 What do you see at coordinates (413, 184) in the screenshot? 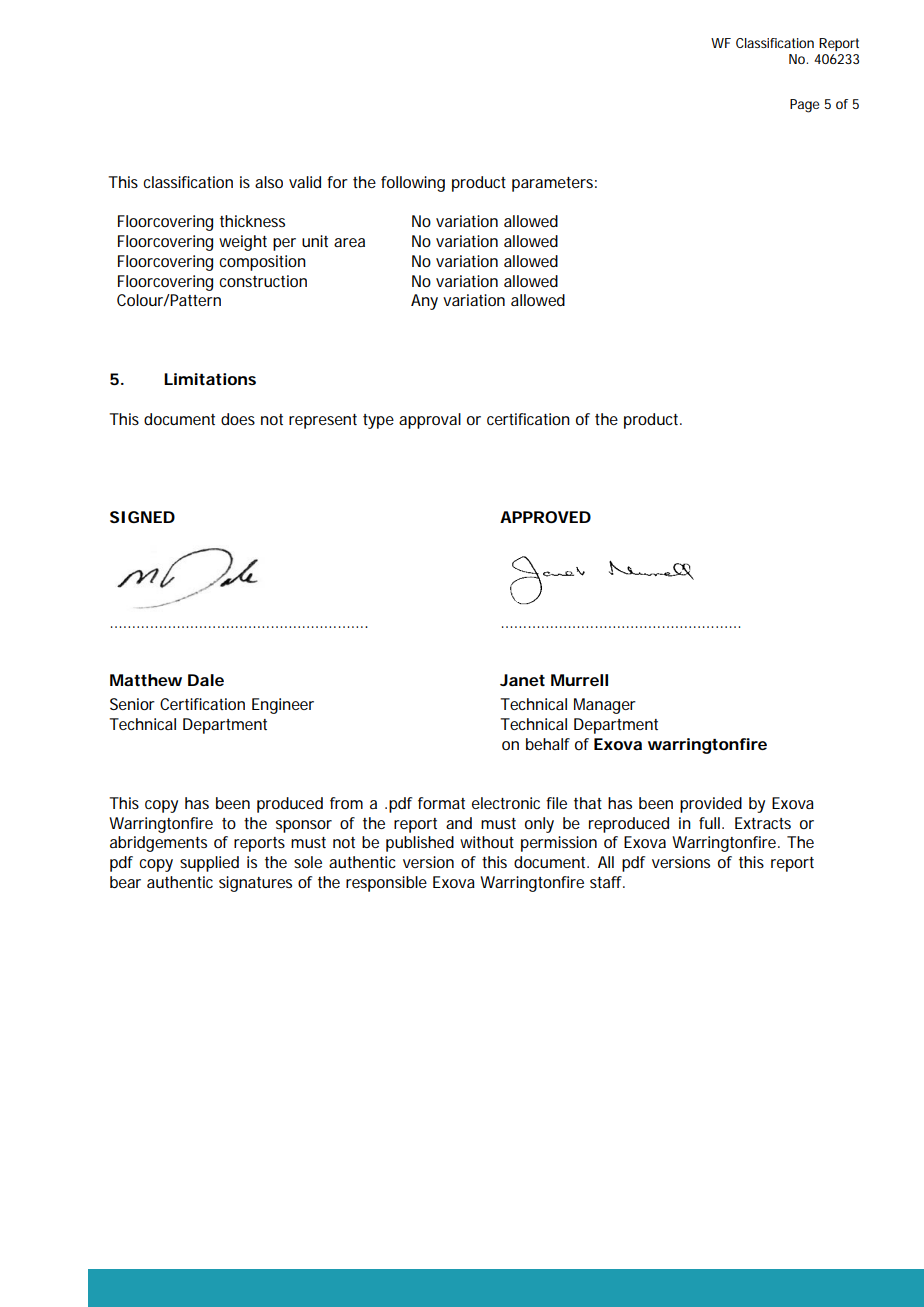
I see `following` at bounding box center [413, 184].
